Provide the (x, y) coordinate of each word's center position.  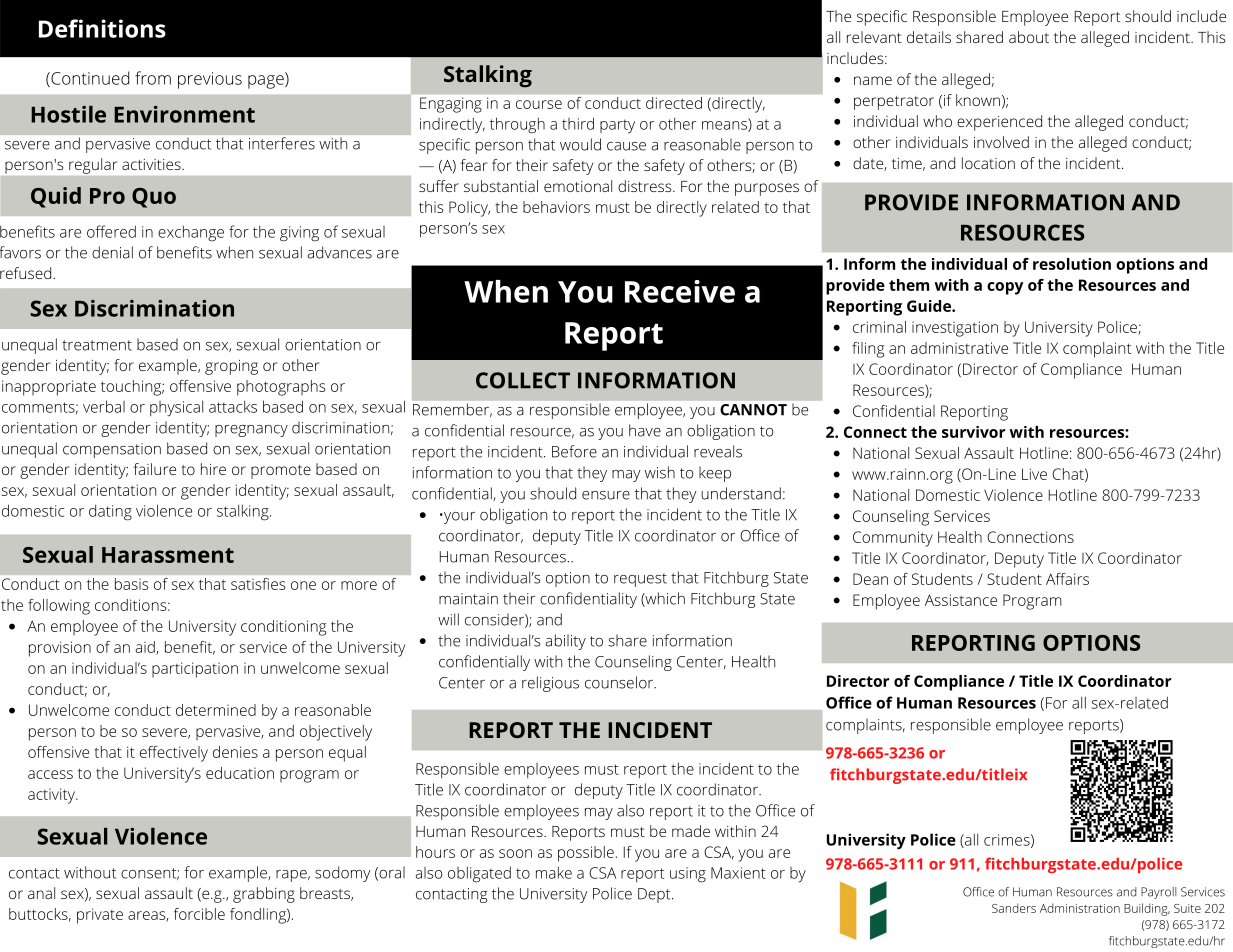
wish (660, 472)
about (1029, 37)
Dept (655, 895)
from (153, 78)
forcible (199, 914)
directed (674, 103)
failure (154, 469)
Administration (1080, 908)
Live (1034, 474)
